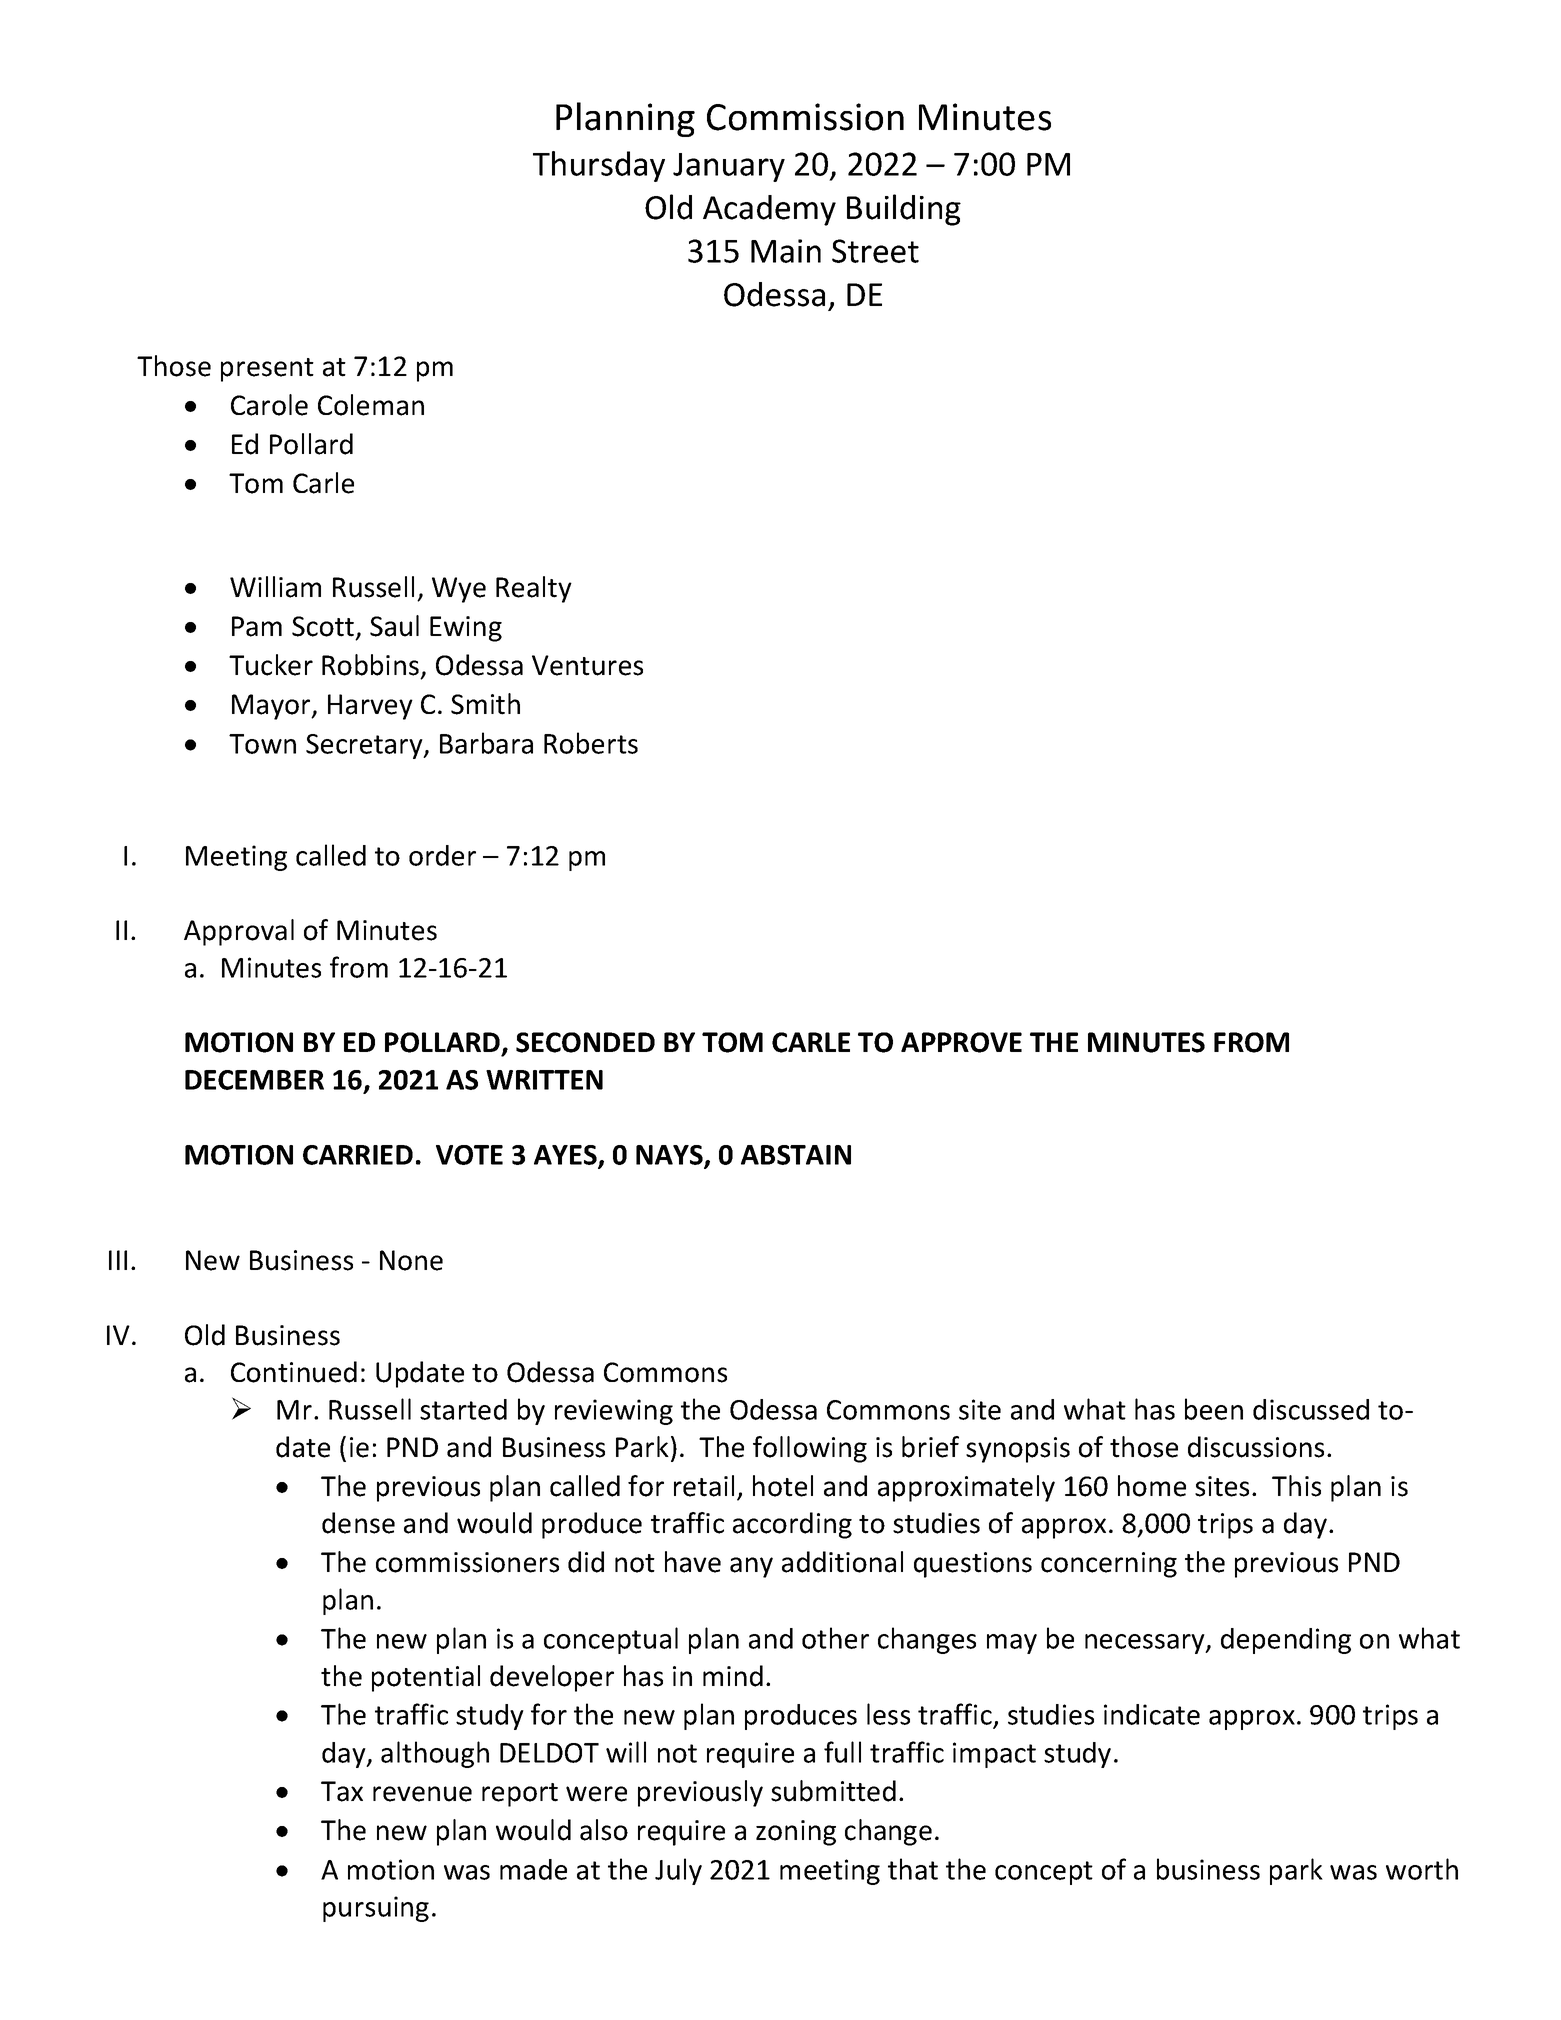  What do you see at coordinates (796, 1833) in the screenshot?
I see `zoning` at bounding box center [796, 1833].
